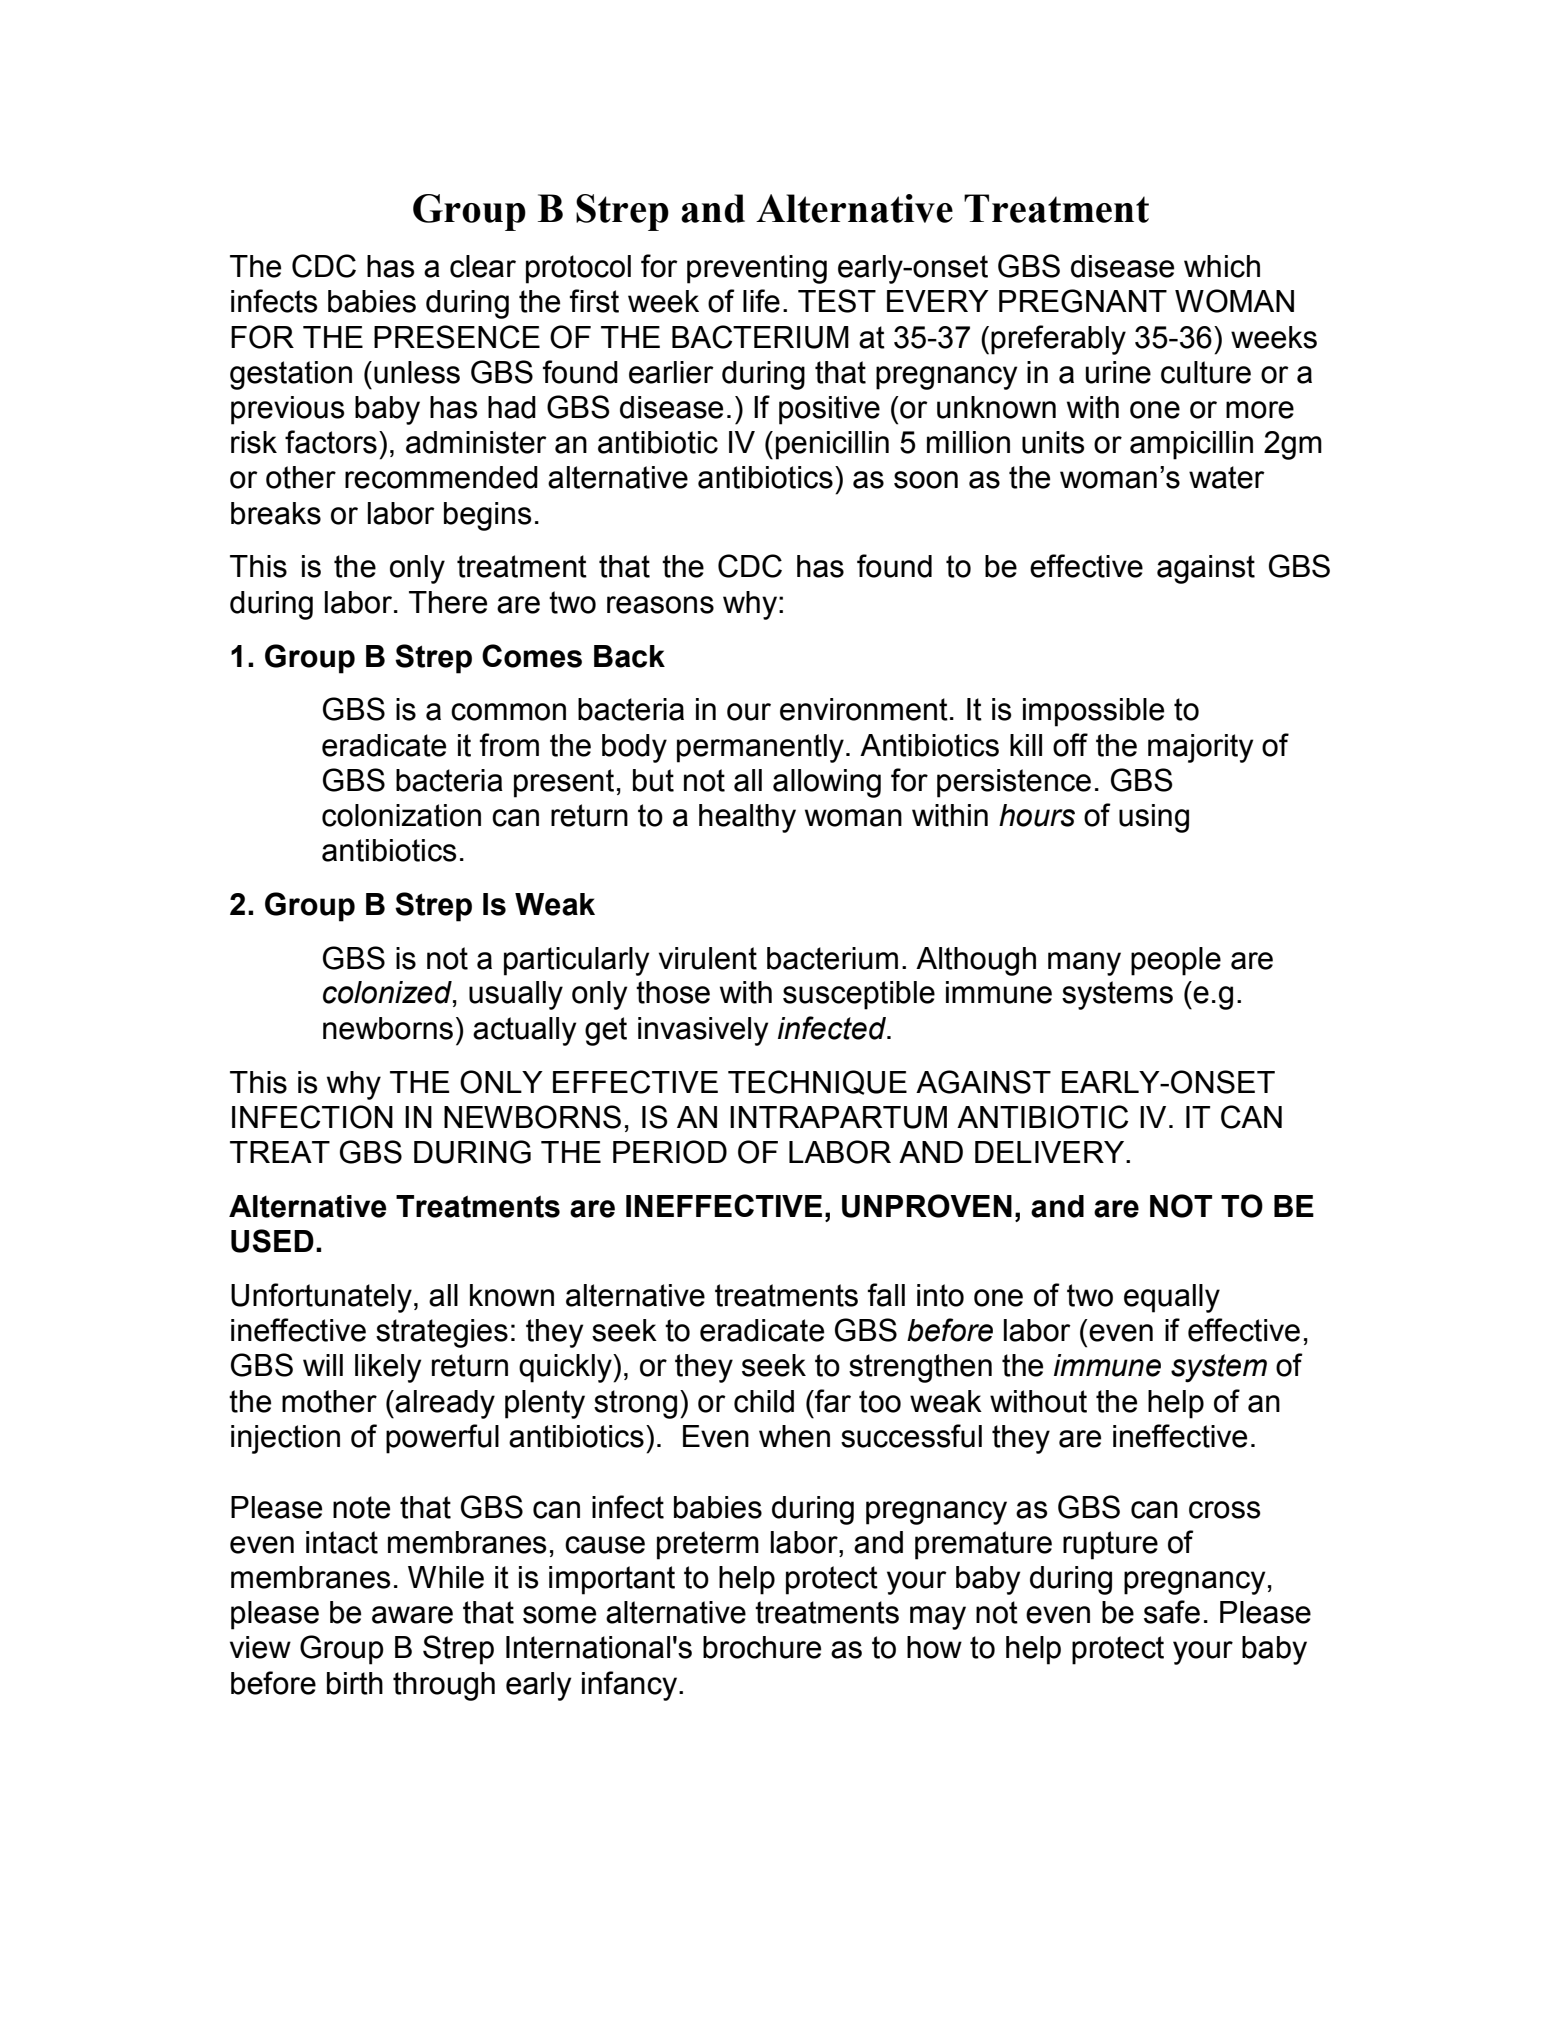 The height and width of the image is (2020, 1561). Describe the element at coordinates (412, 1615) in the image. I see `aware` at that location.
